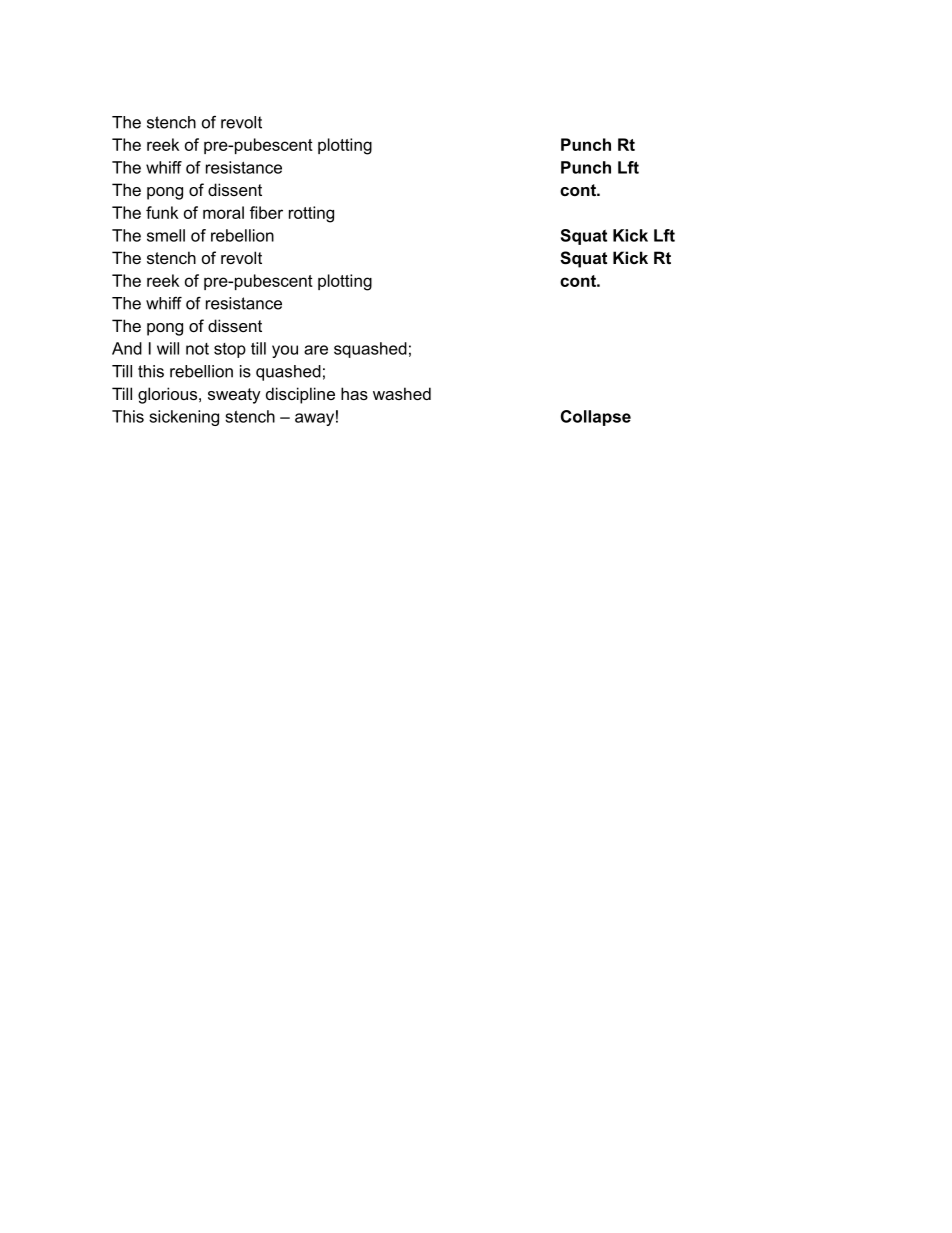 Image resolution: width=952 pixels, height=1233 pixels. Describe the element at coordinates (197, 349) in the screenshot. I see `not` at that location.
